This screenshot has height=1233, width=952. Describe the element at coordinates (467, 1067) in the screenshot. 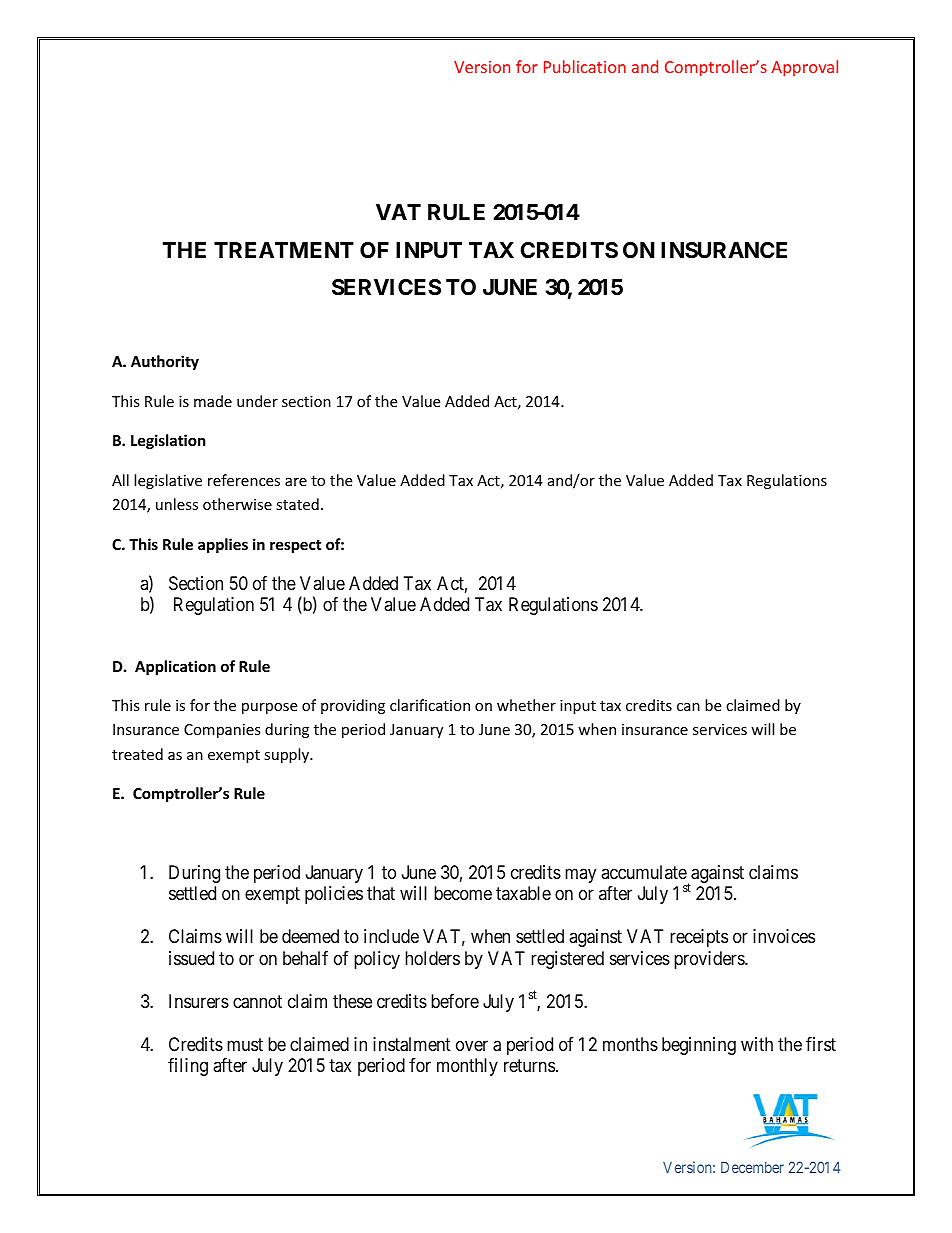

I see `monthly` at that location.
